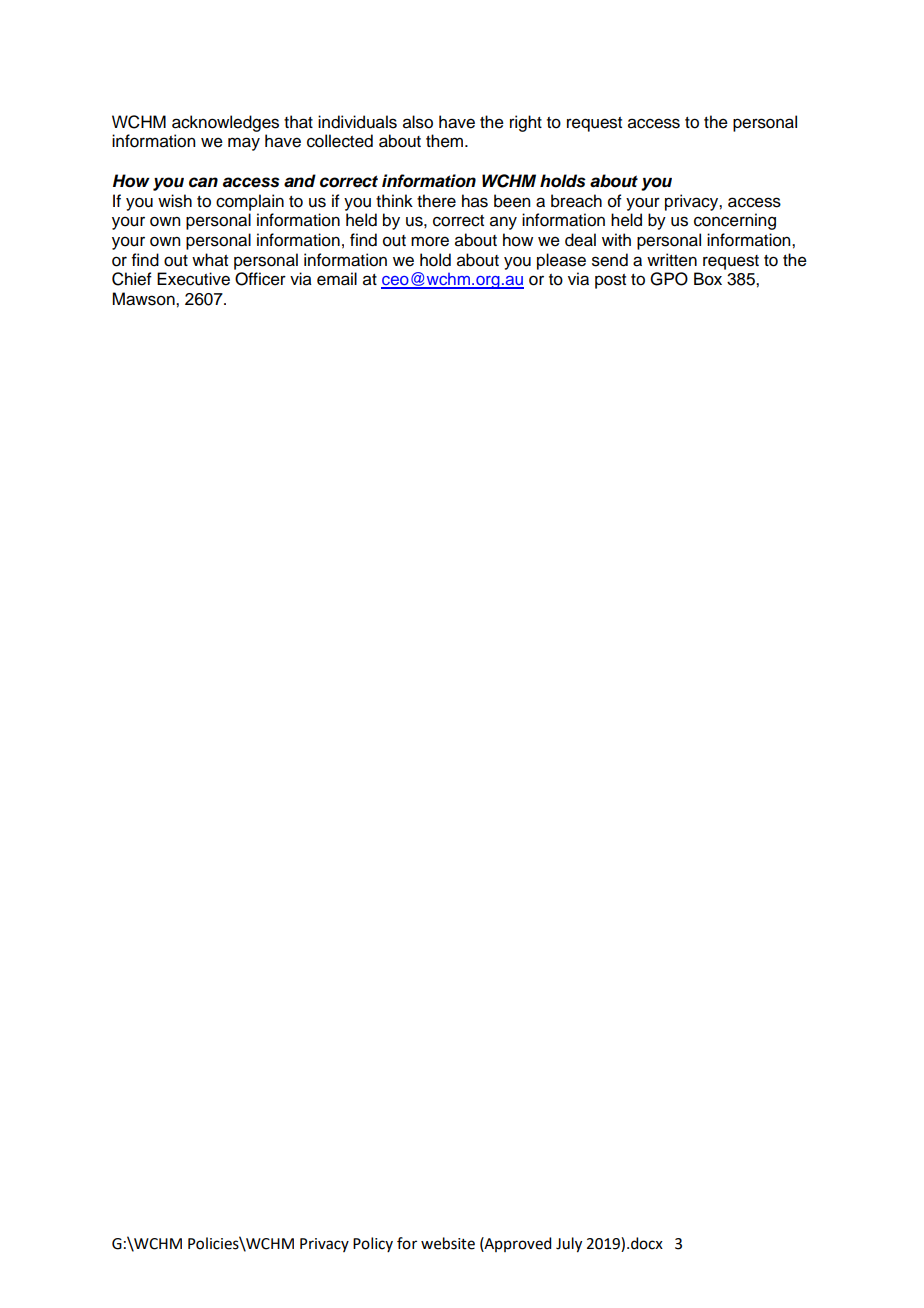 The height and width of the screenshot is (1308, 924). I want to click on July, so click(569, 1245).
